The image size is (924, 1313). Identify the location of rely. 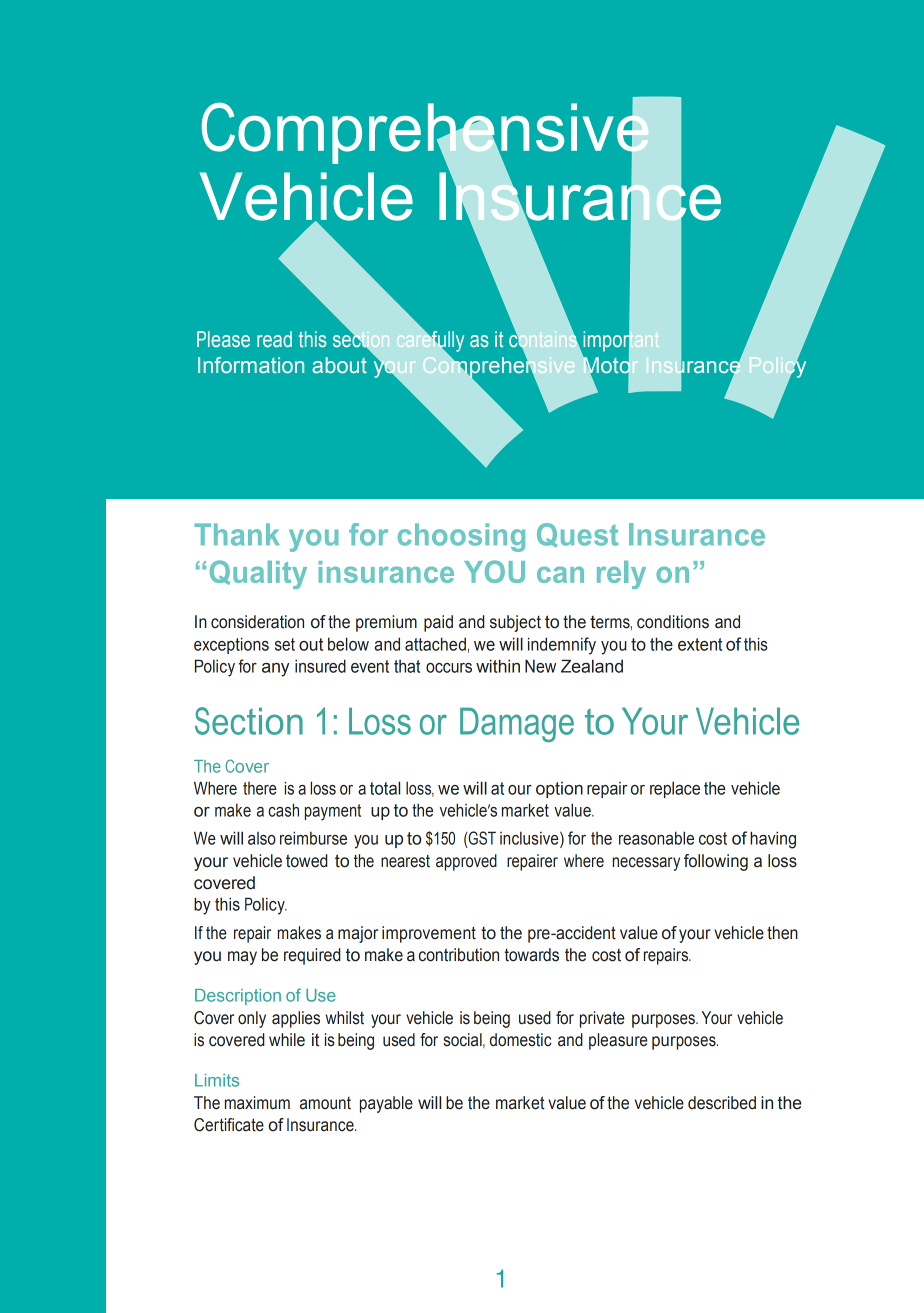
(621, 575).
